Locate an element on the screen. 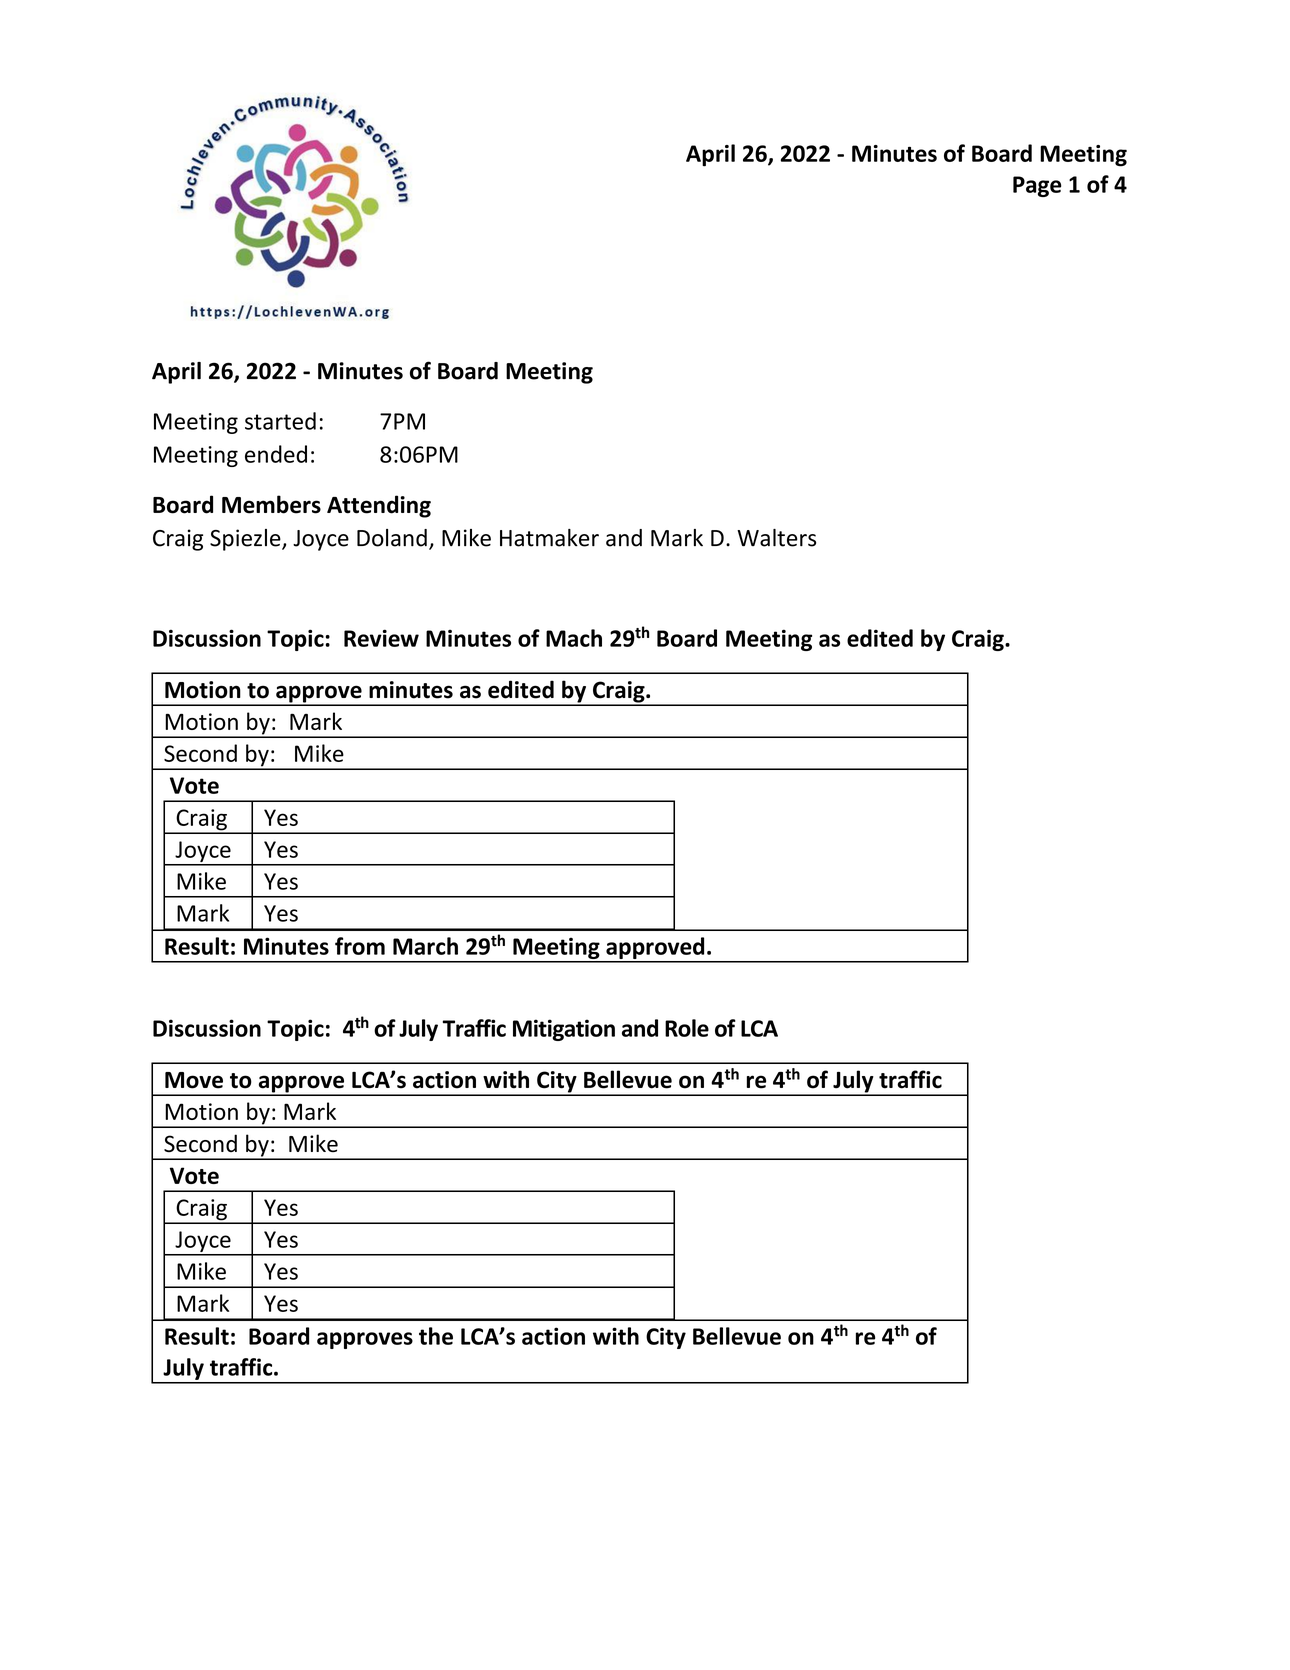  Walters is located at coordinates (776, 538).
